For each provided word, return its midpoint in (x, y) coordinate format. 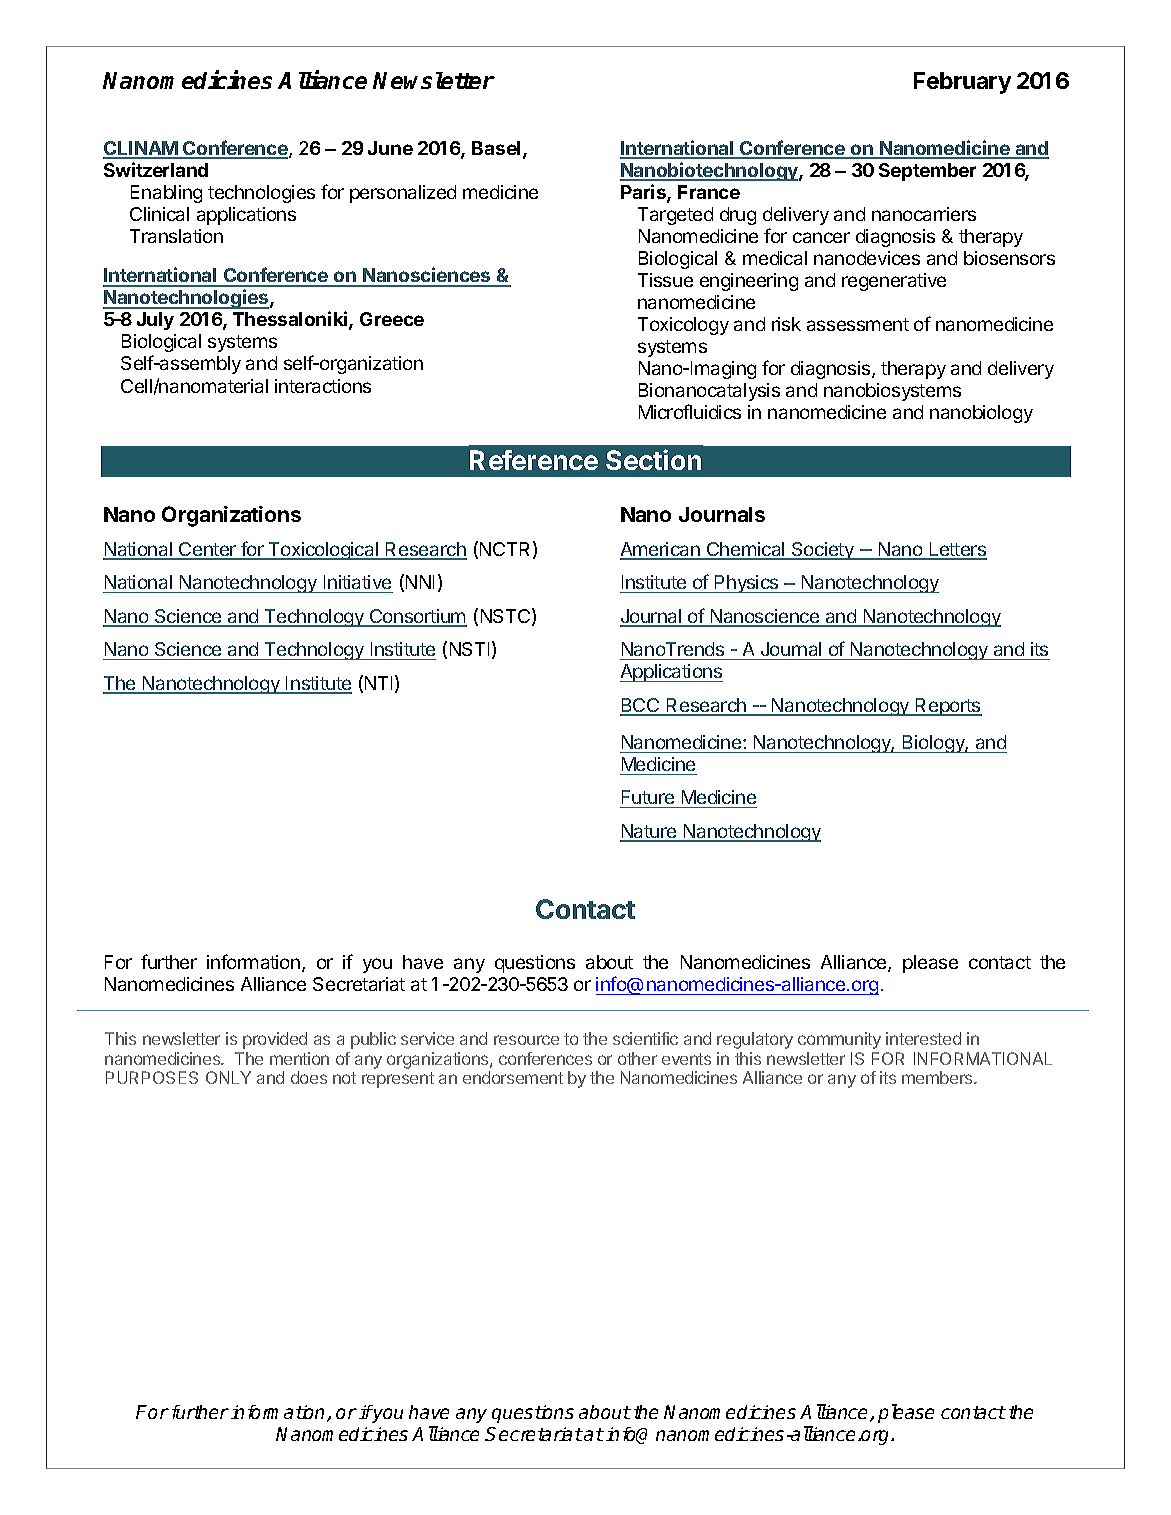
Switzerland (156, 169)
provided (275, 1040)
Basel (496, 148)
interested (923, 1038)
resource (526, 1040)
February (962, 83)
